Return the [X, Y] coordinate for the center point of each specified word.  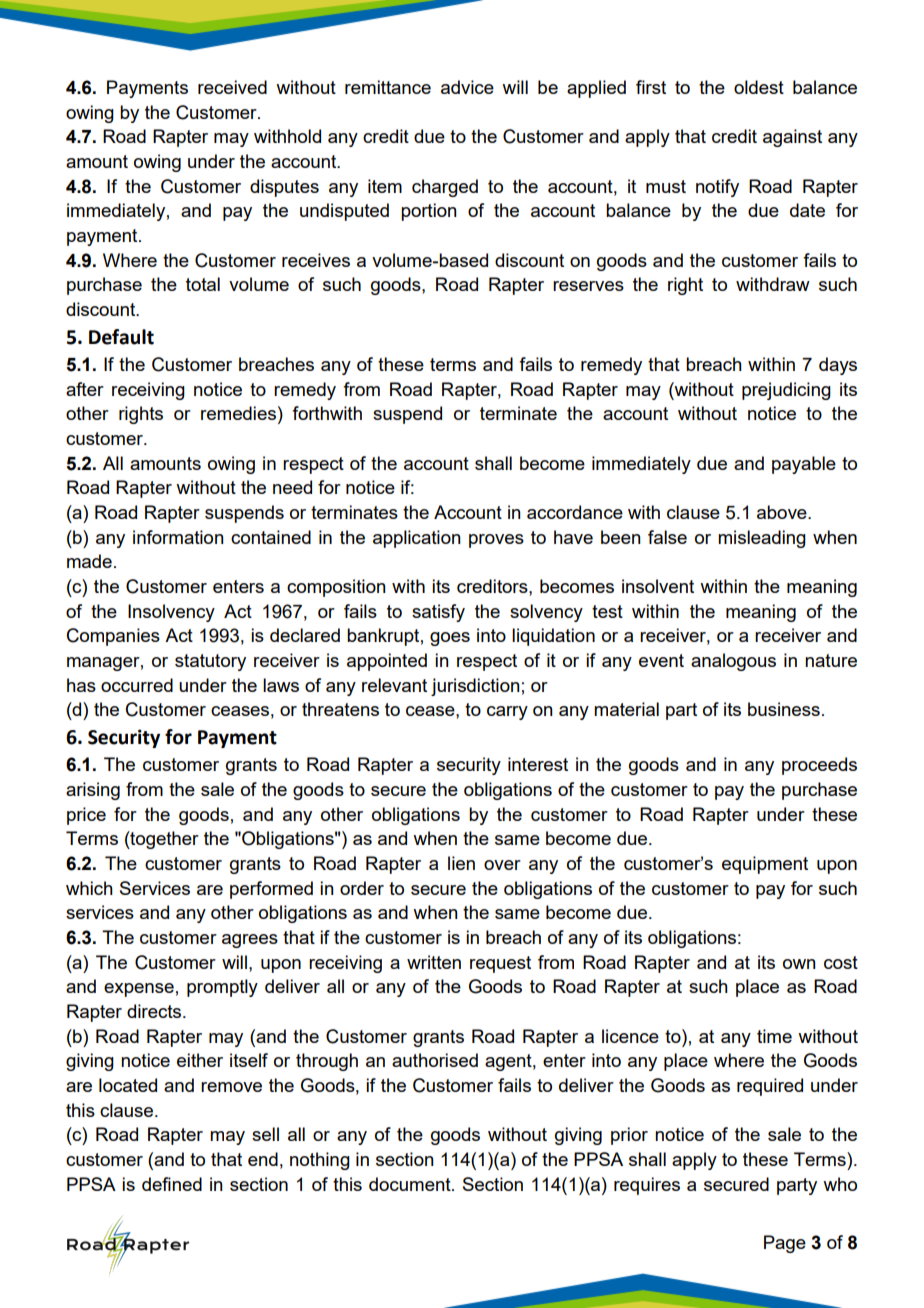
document [411, 1184]
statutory [210, 662]
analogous [733, 662]
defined [172, 1184]
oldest [759, 87]
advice [467, 87]
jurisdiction [475, 687]
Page [785, 1244]
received [232, 87]
